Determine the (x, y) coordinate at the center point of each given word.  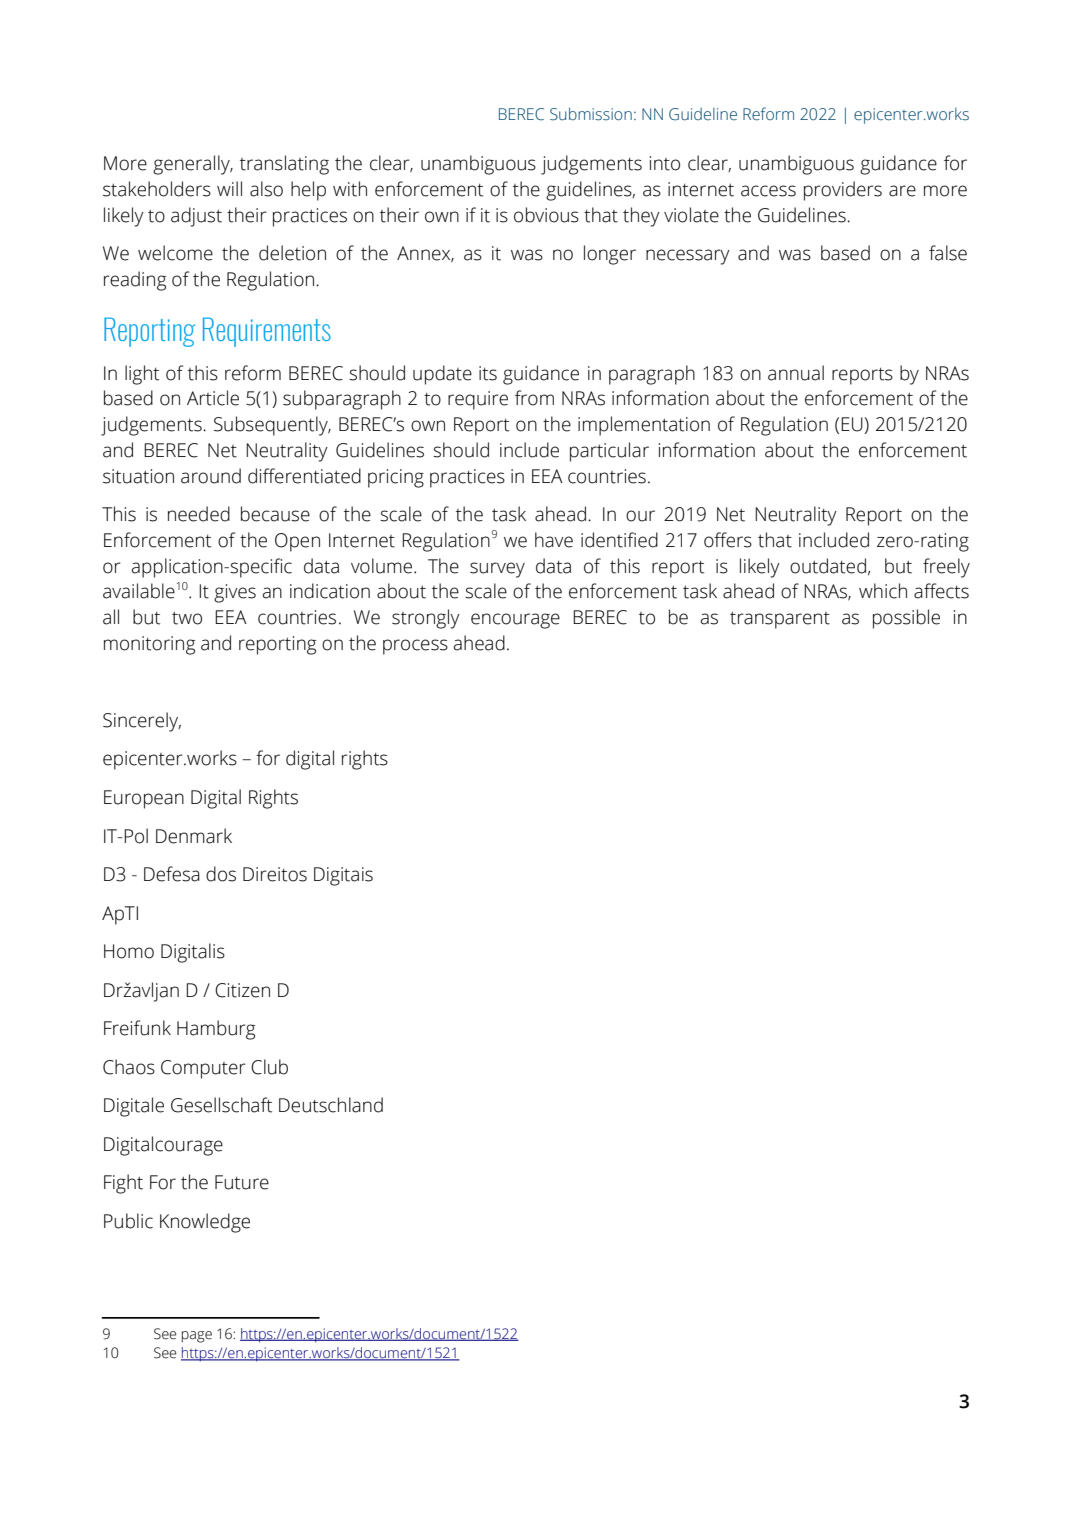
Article (213, 398)
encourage (515, 621)
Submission (591, 114)
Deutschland (331, 1105)
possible (906, 619)
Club (269, 1067)
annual (796, 373)
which (883, 591)
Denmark (194, 836)
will (229, 188)
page (197, 1337)
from (534, 398)
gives (235, 593)
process (415, 647)
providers (843, 191)
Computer (203, 1069)
